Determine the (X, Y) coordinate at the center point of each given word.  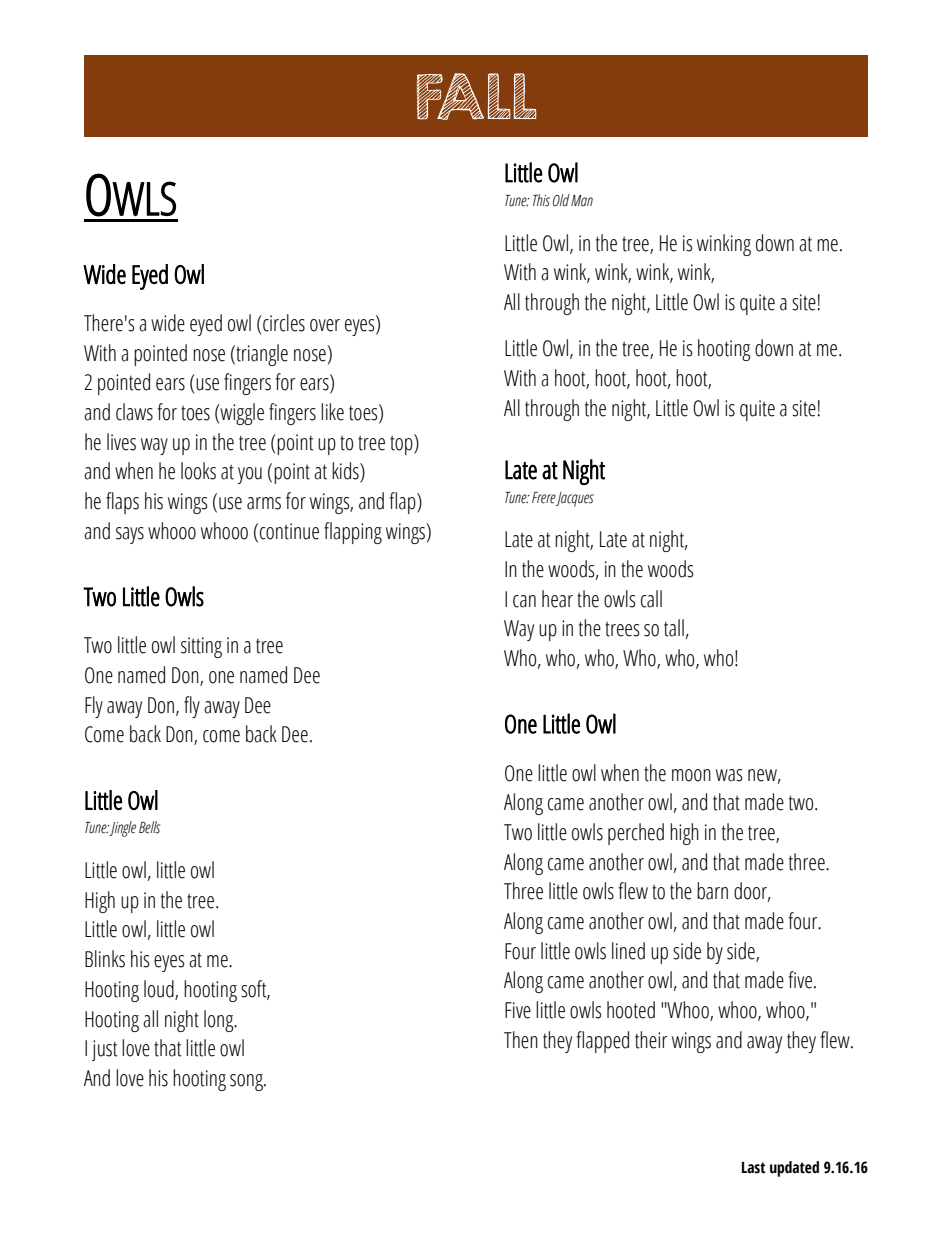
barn (712, 891)
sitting (201, 647)
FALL (477, 96)
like (332, 412)
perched (636, 834)
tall (674, 628)
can (524, 601)
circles (283, 323)
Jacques (574, 499)
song (247, 1082)
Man (582, 201)
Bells (150, 827)
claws (134, 412)
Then (521, 1040)
